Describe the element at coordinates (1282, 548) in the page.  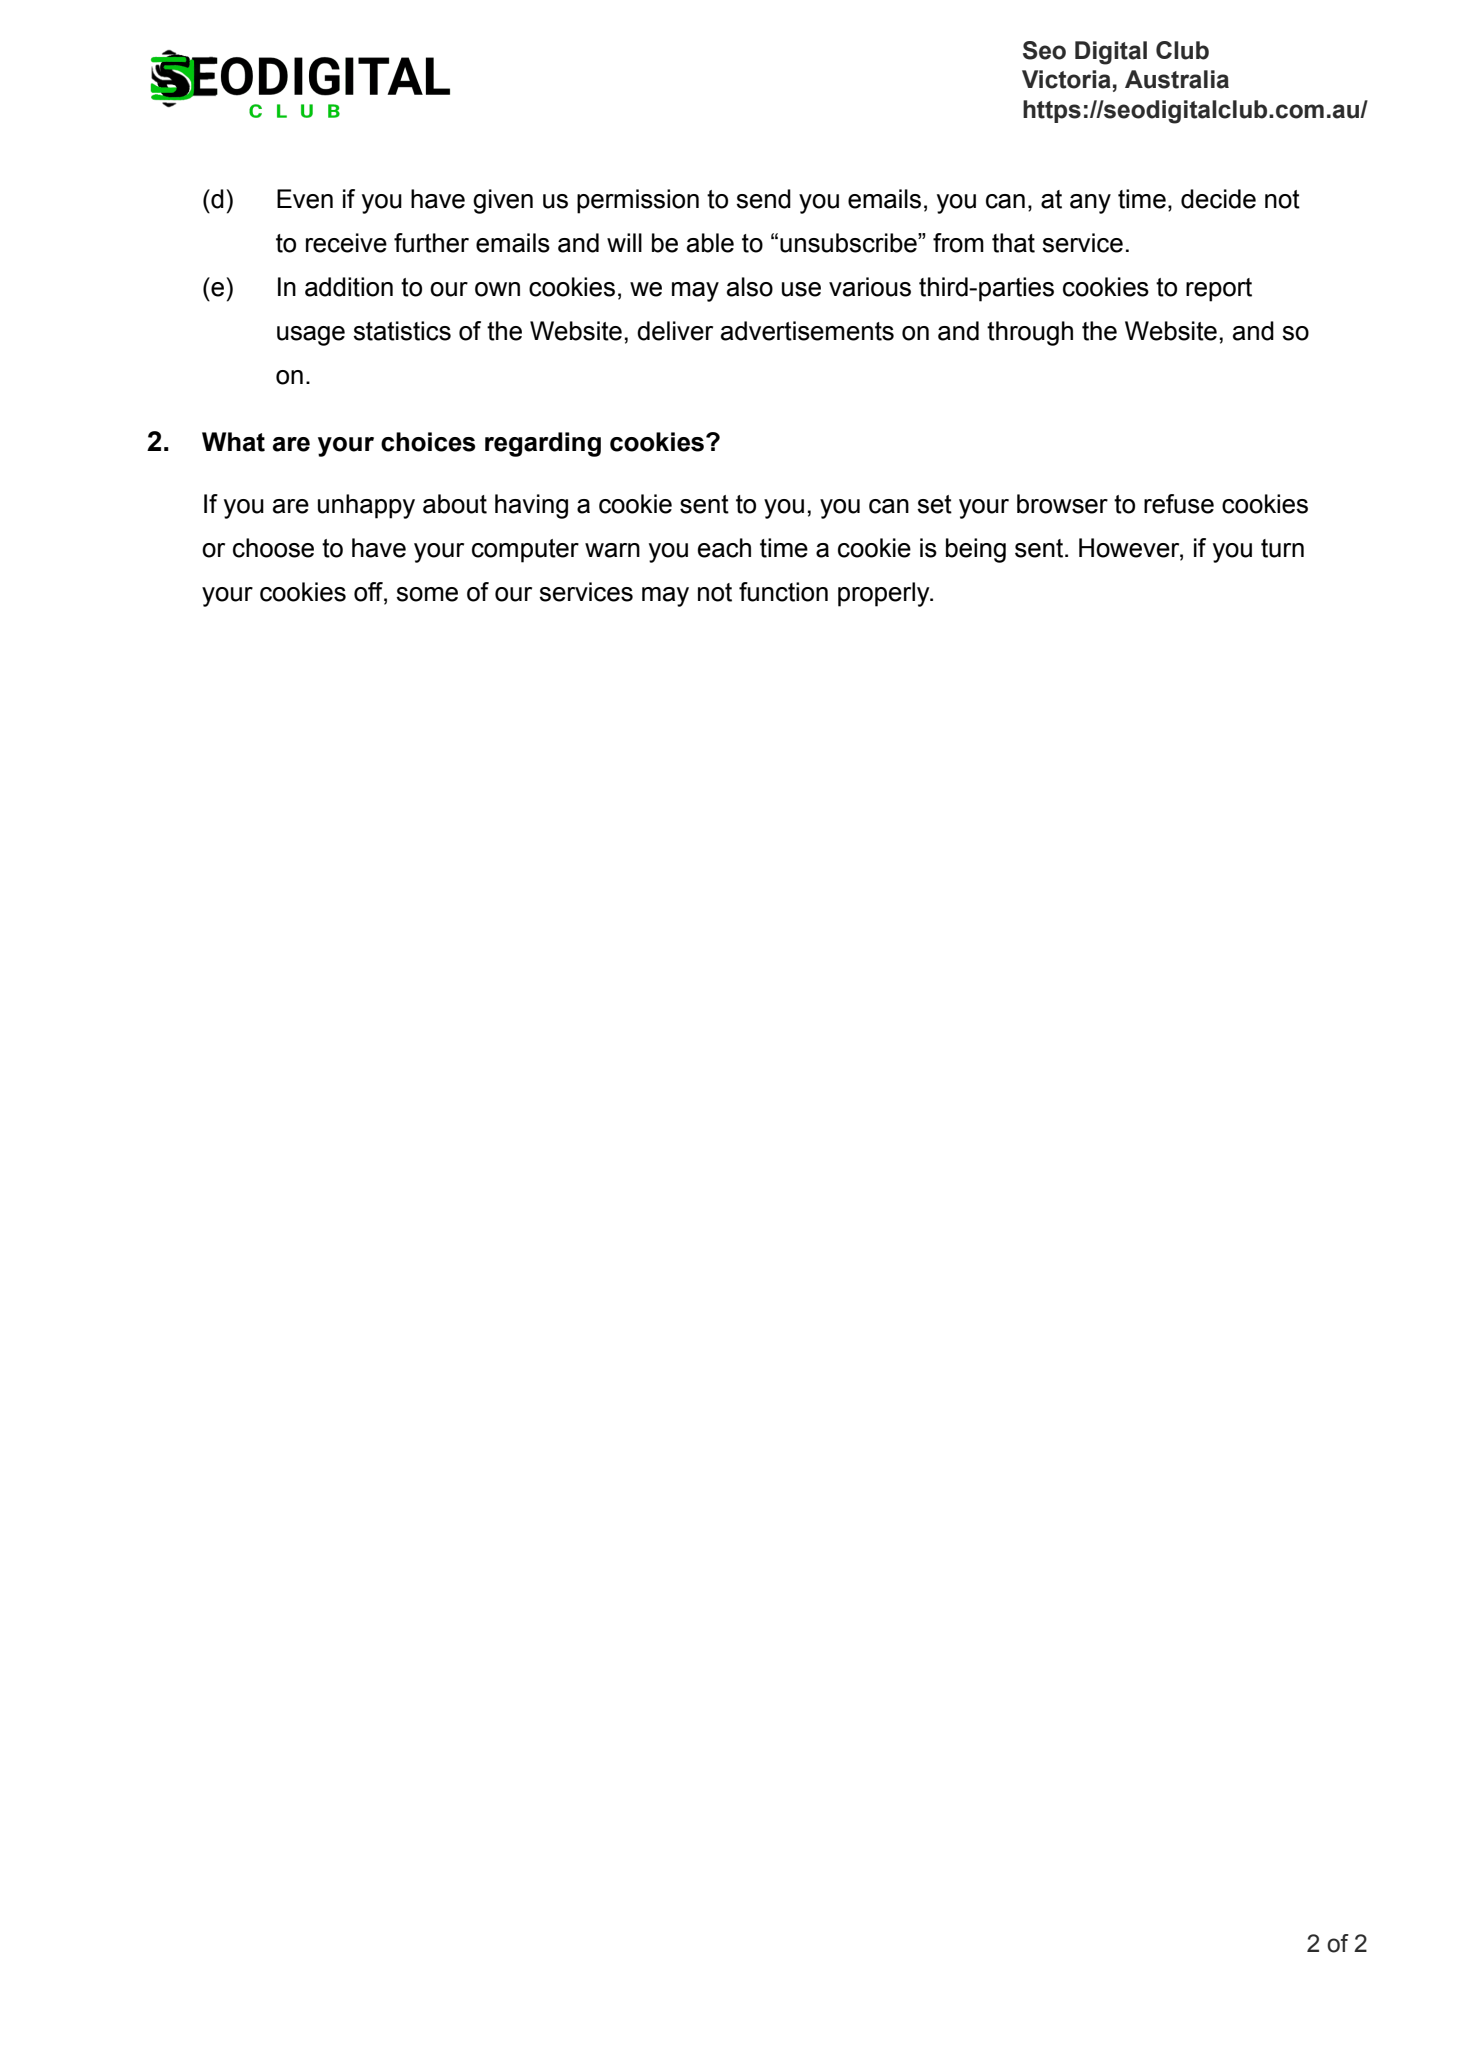
I see `turn` at that location.
